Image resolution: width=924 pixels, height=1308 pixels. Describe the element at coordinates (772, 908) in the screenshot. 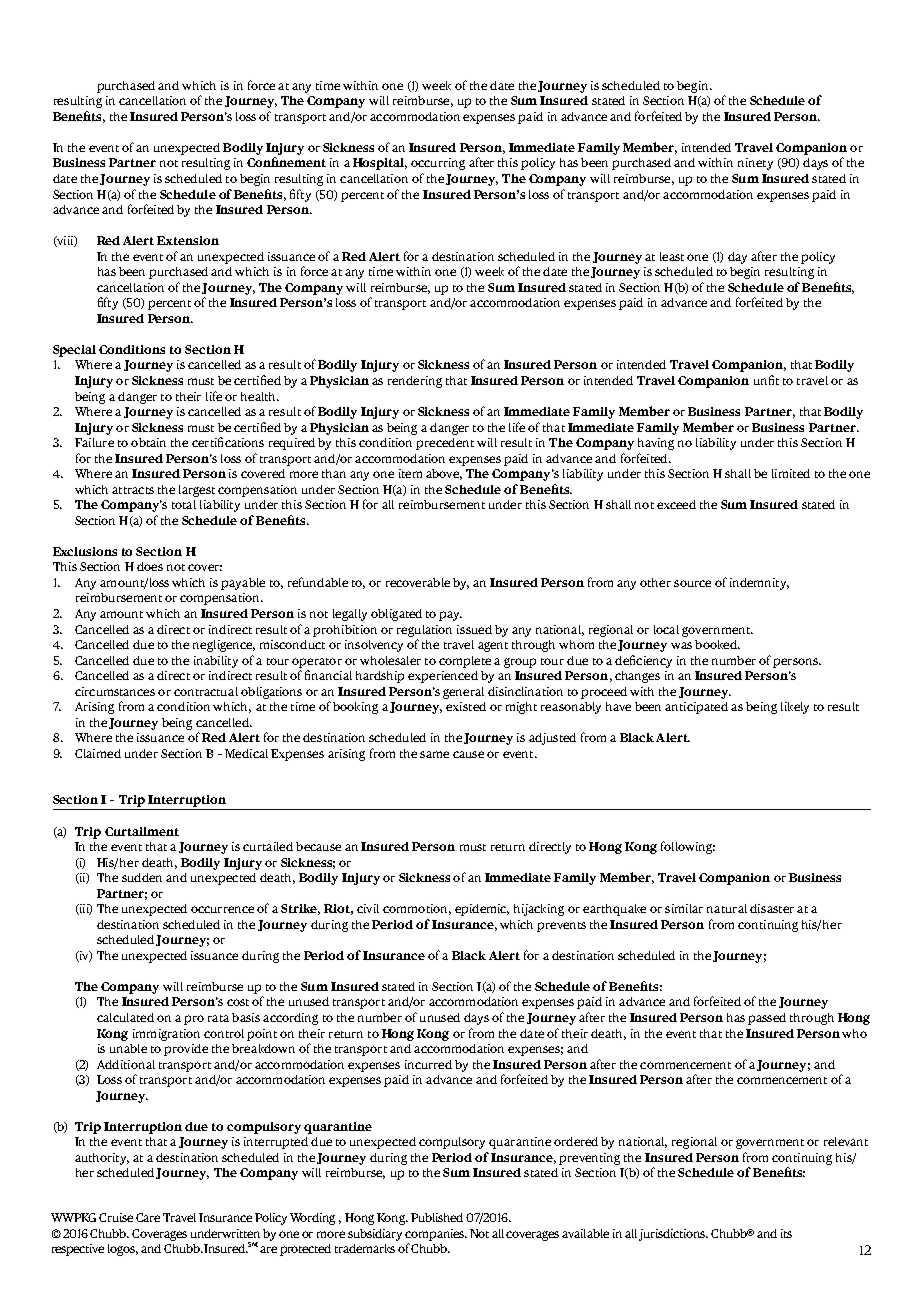

I see `disaster` at that location.
